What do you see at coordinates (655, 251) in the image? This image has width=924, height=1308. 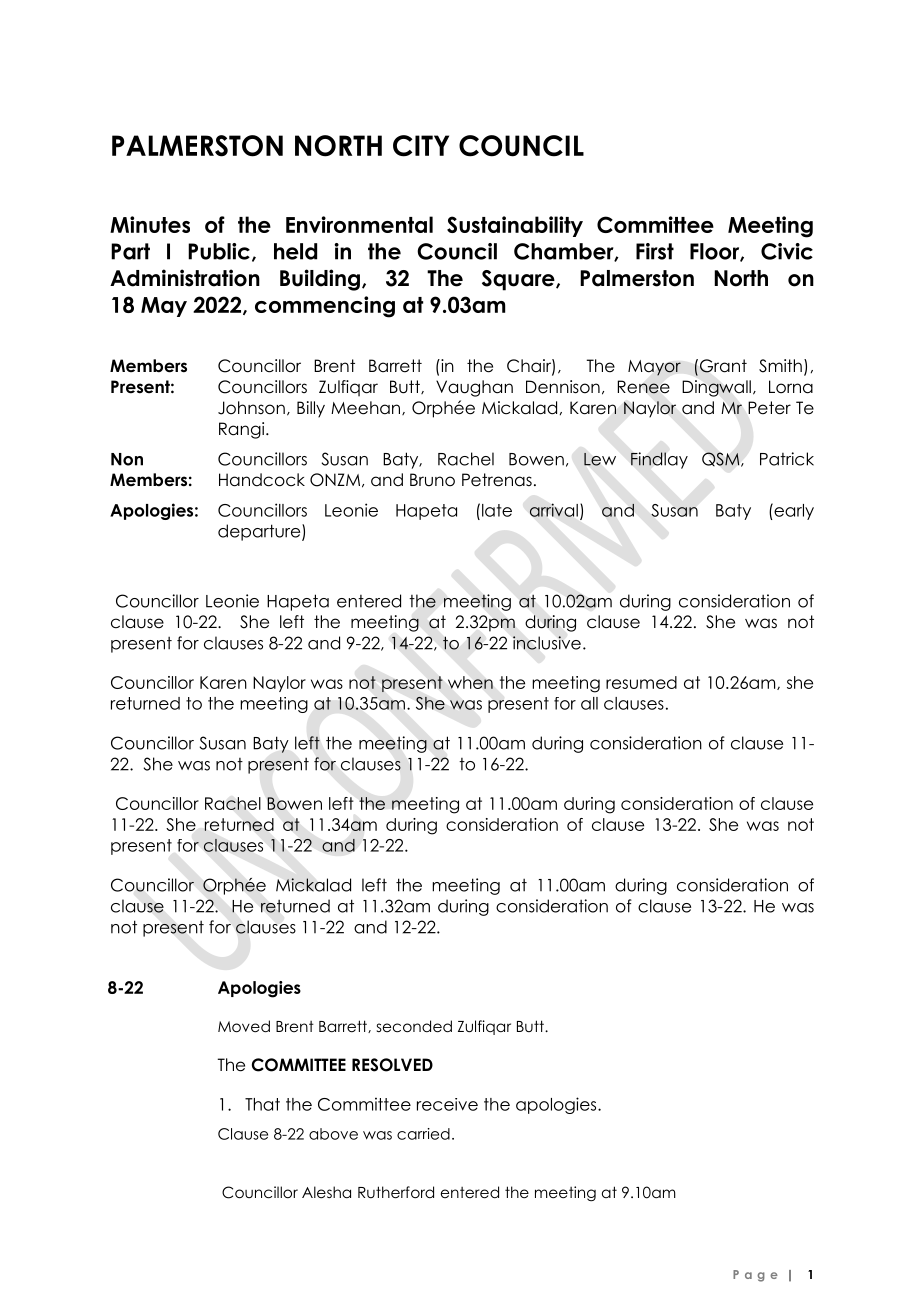 I see `First` at bounding box center [655, 251].
